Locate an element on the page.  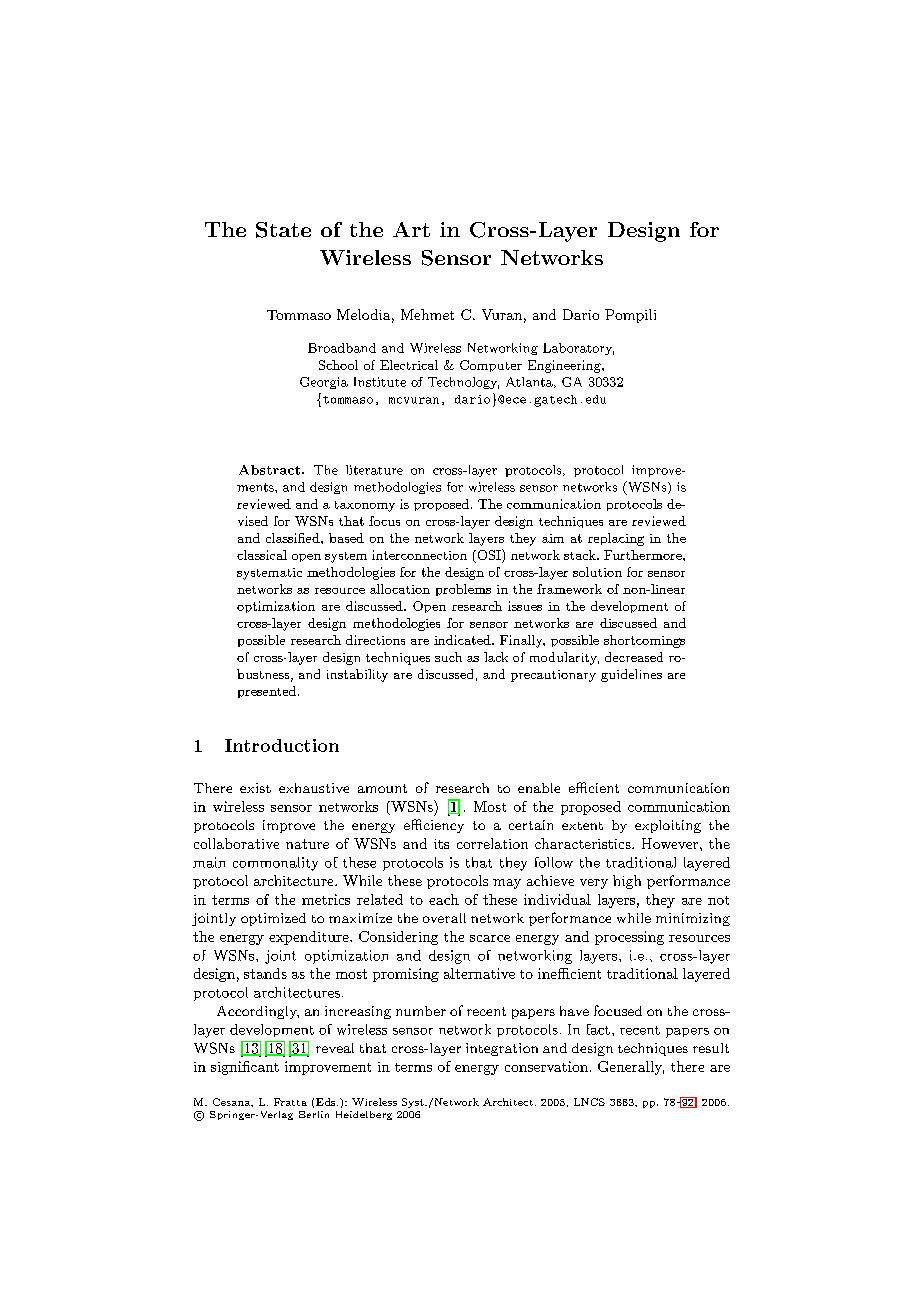
State is located at coordinates (283, 230).
